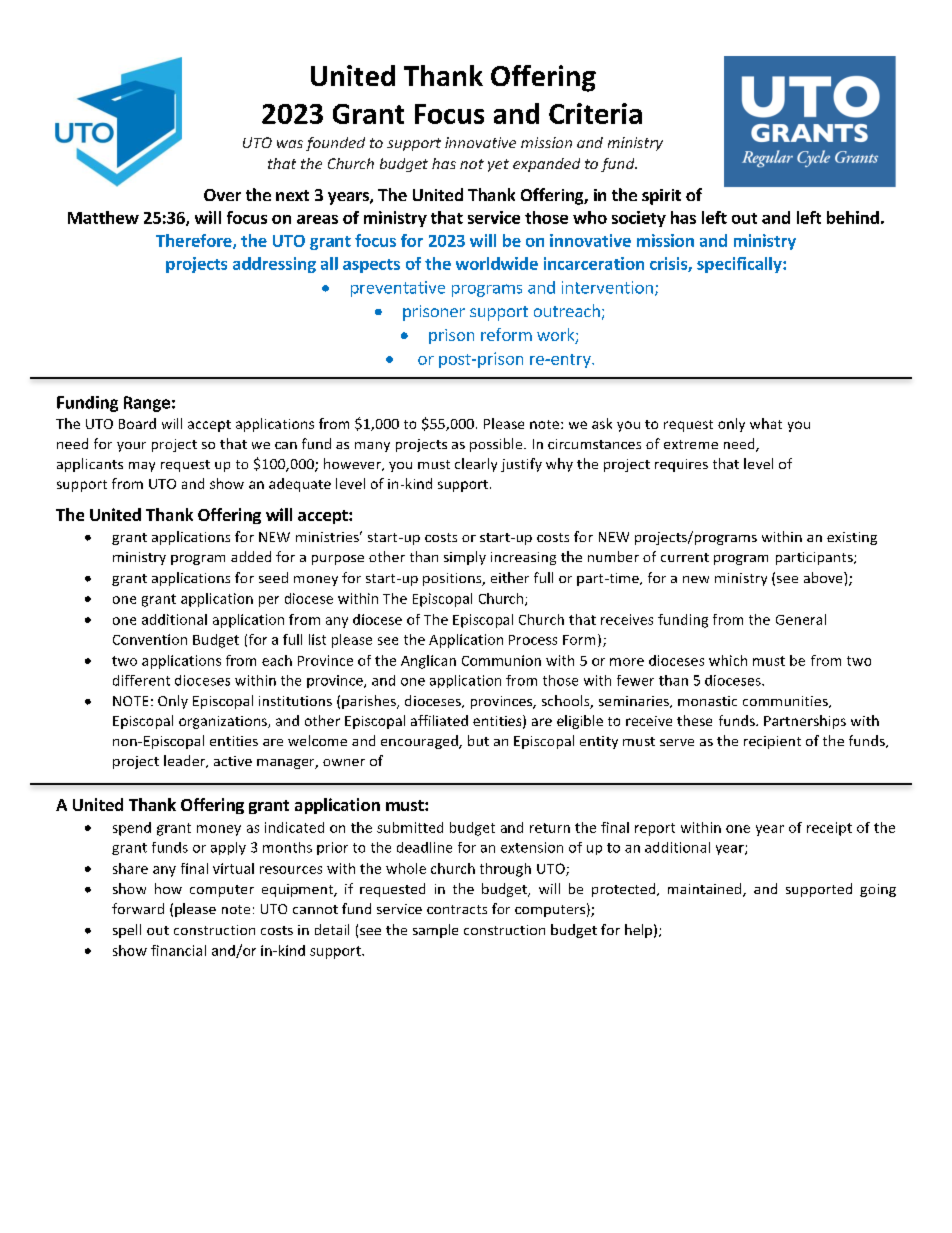 The image size is (952, 1233). I want to click on financial, so click(178, 950).
